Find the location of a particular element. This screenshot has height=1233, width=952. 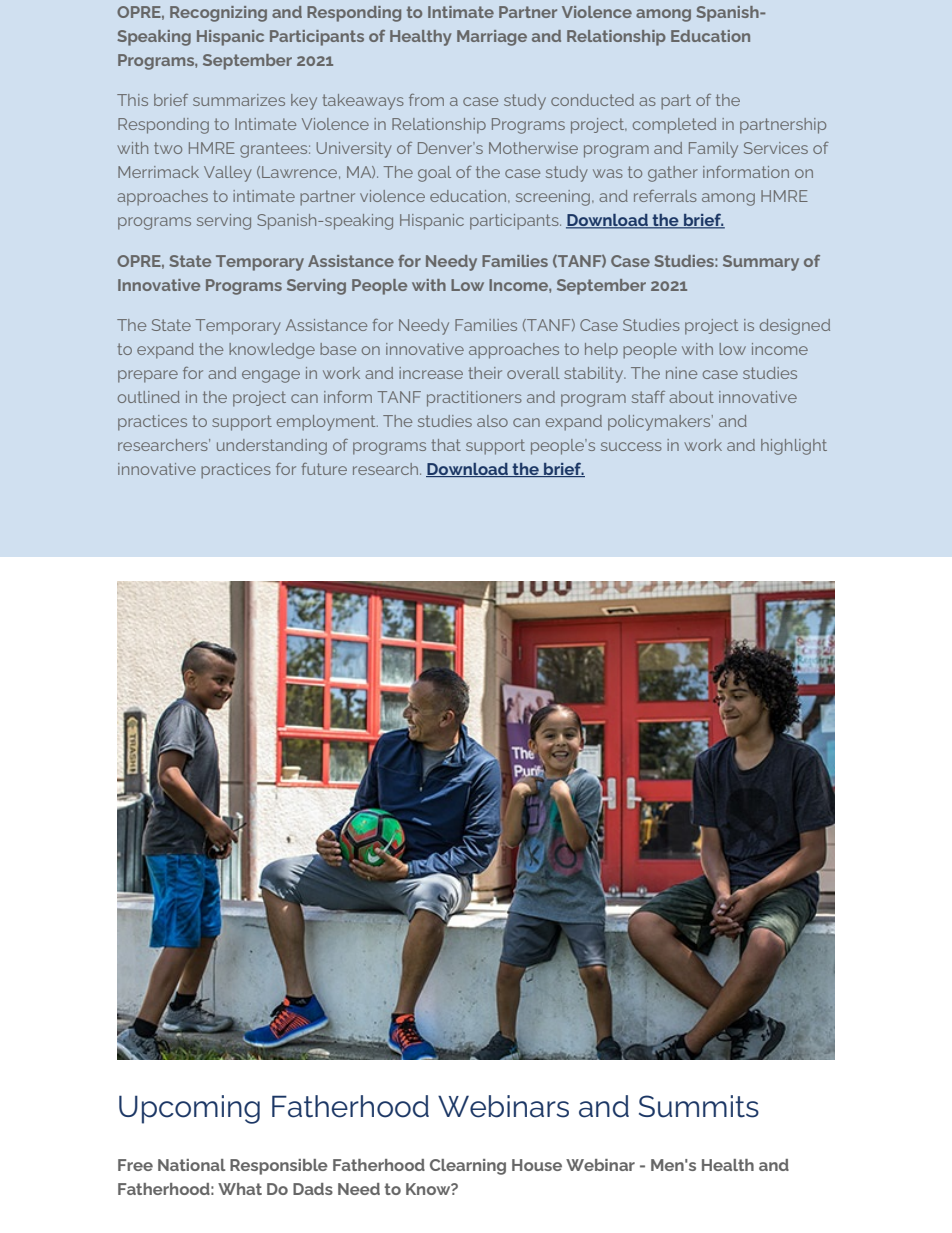

Marriage is located at coordinates (492, 38).
